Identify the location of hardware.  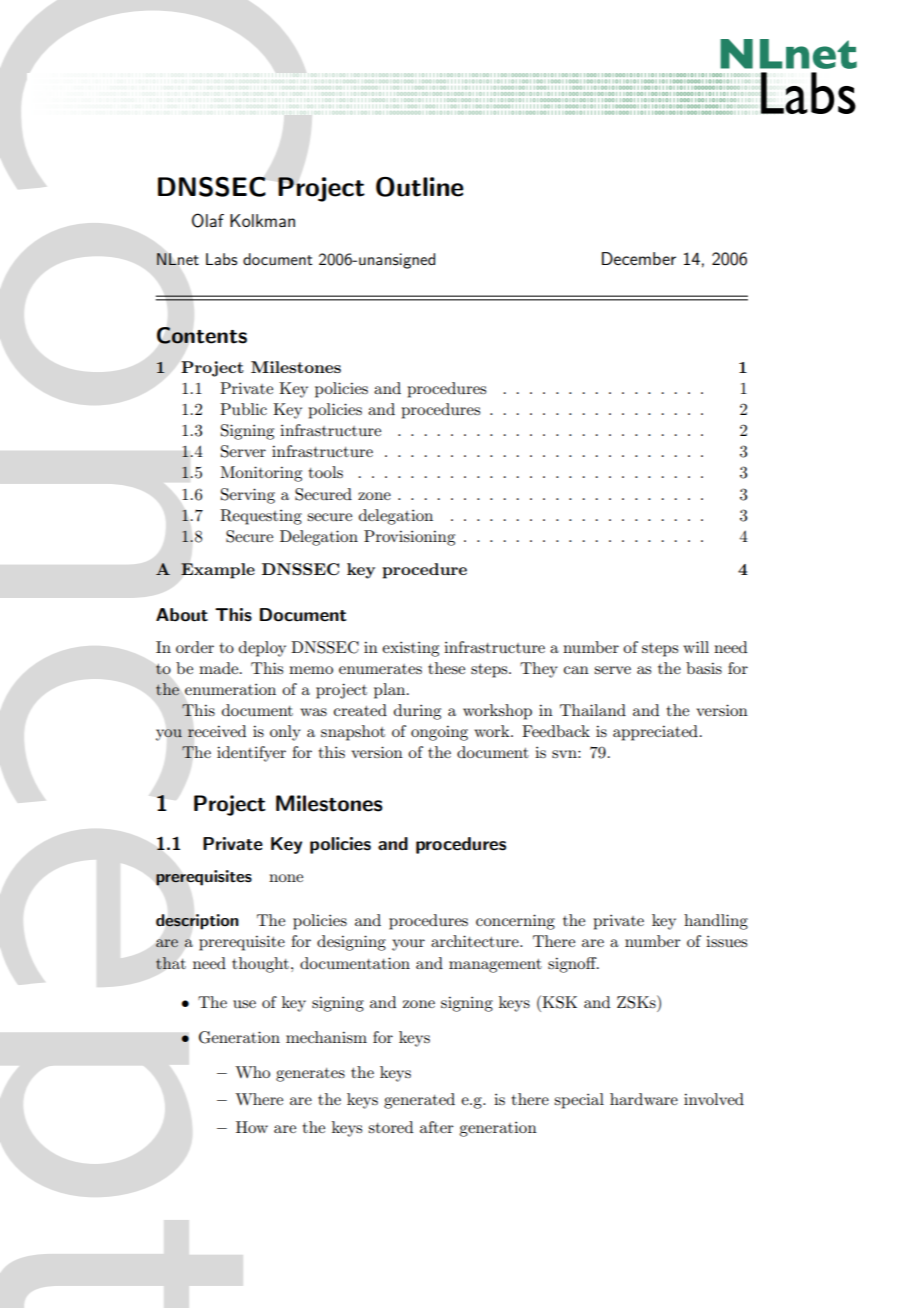
(644, 1099).
